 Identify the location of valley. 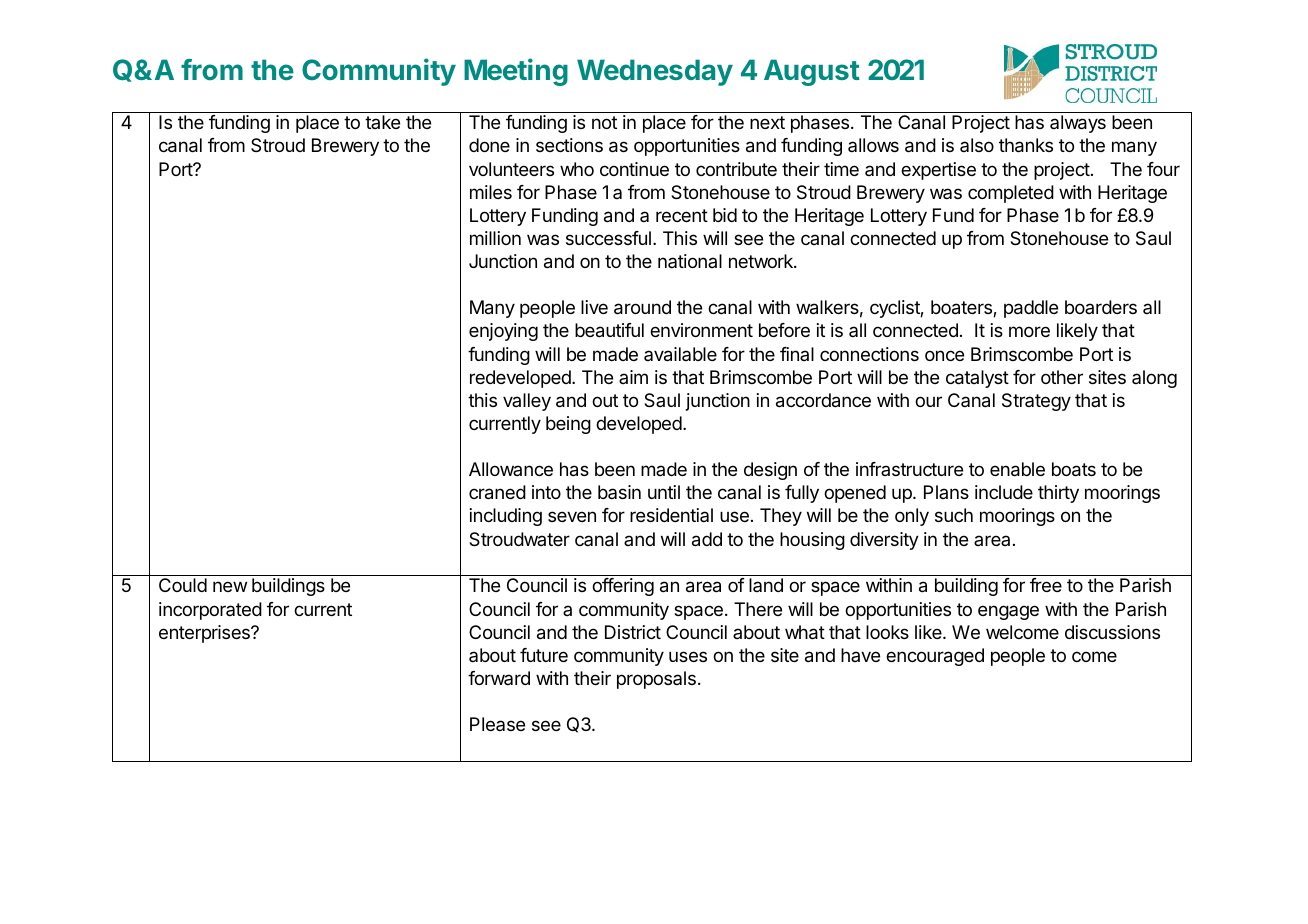
(527, 402).
